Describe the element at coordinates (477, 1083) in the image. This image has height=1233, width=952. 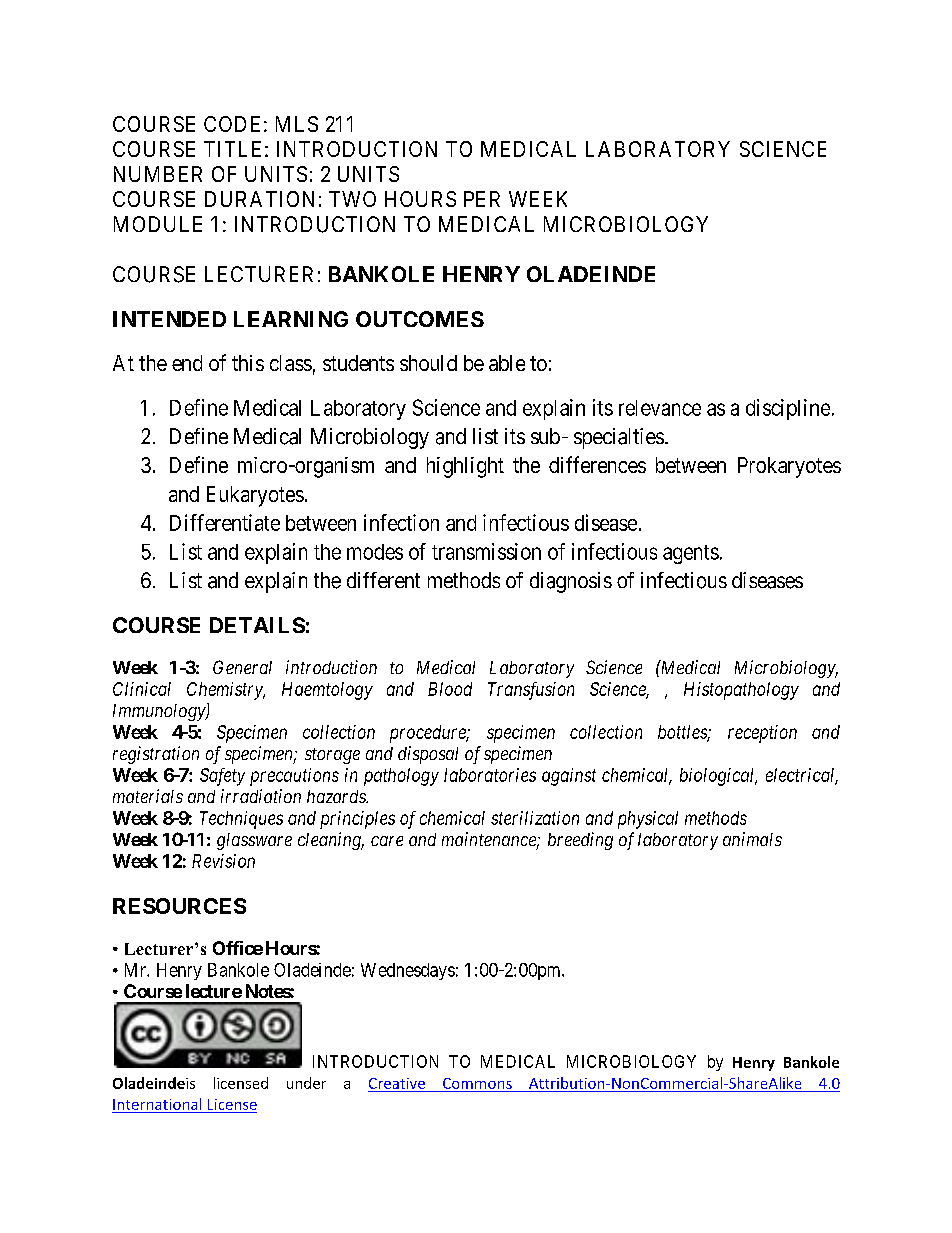
I see `Commons` at that location.
